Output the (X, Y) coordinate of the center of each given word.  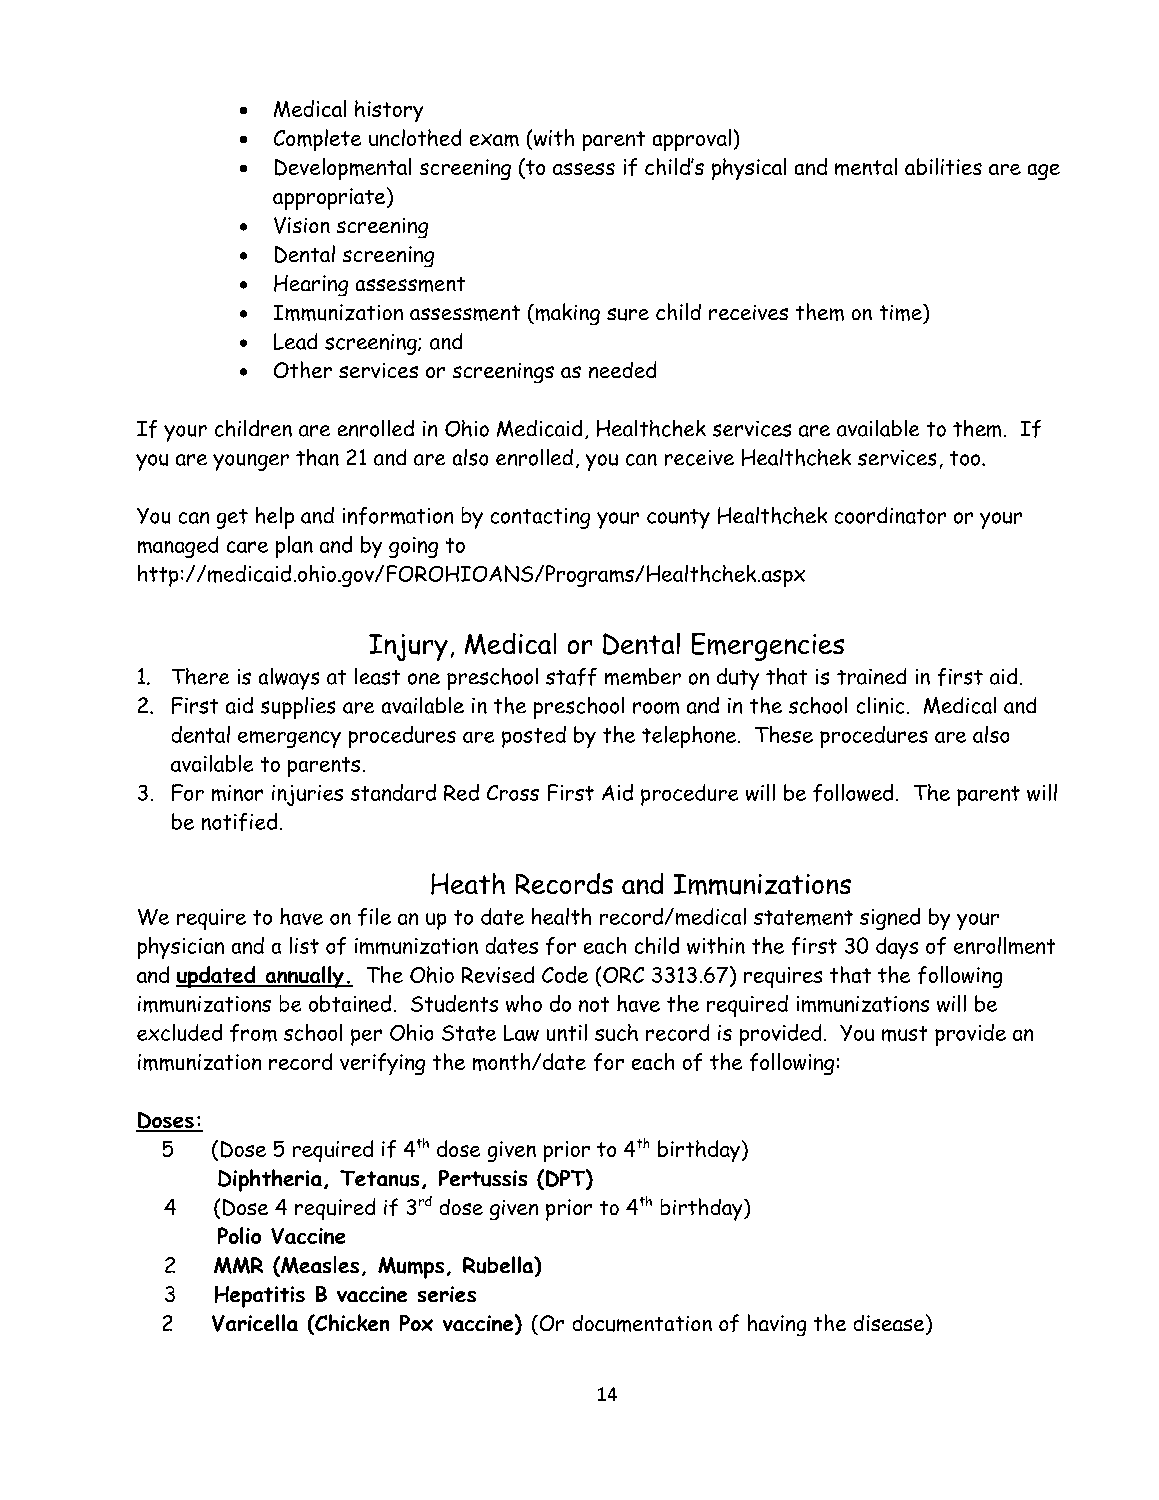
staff (571, 677)
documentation (642, 1323)
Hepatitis (260, 1297)
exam (494, 140)
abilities (943, 166)
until (567, 1032)
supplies (298, 708)
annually (304, 977)
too (965, 458)
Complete (317, 140)
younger (251, 462)
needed (622, 369)
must (904, 1034)
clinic (880, 705)
